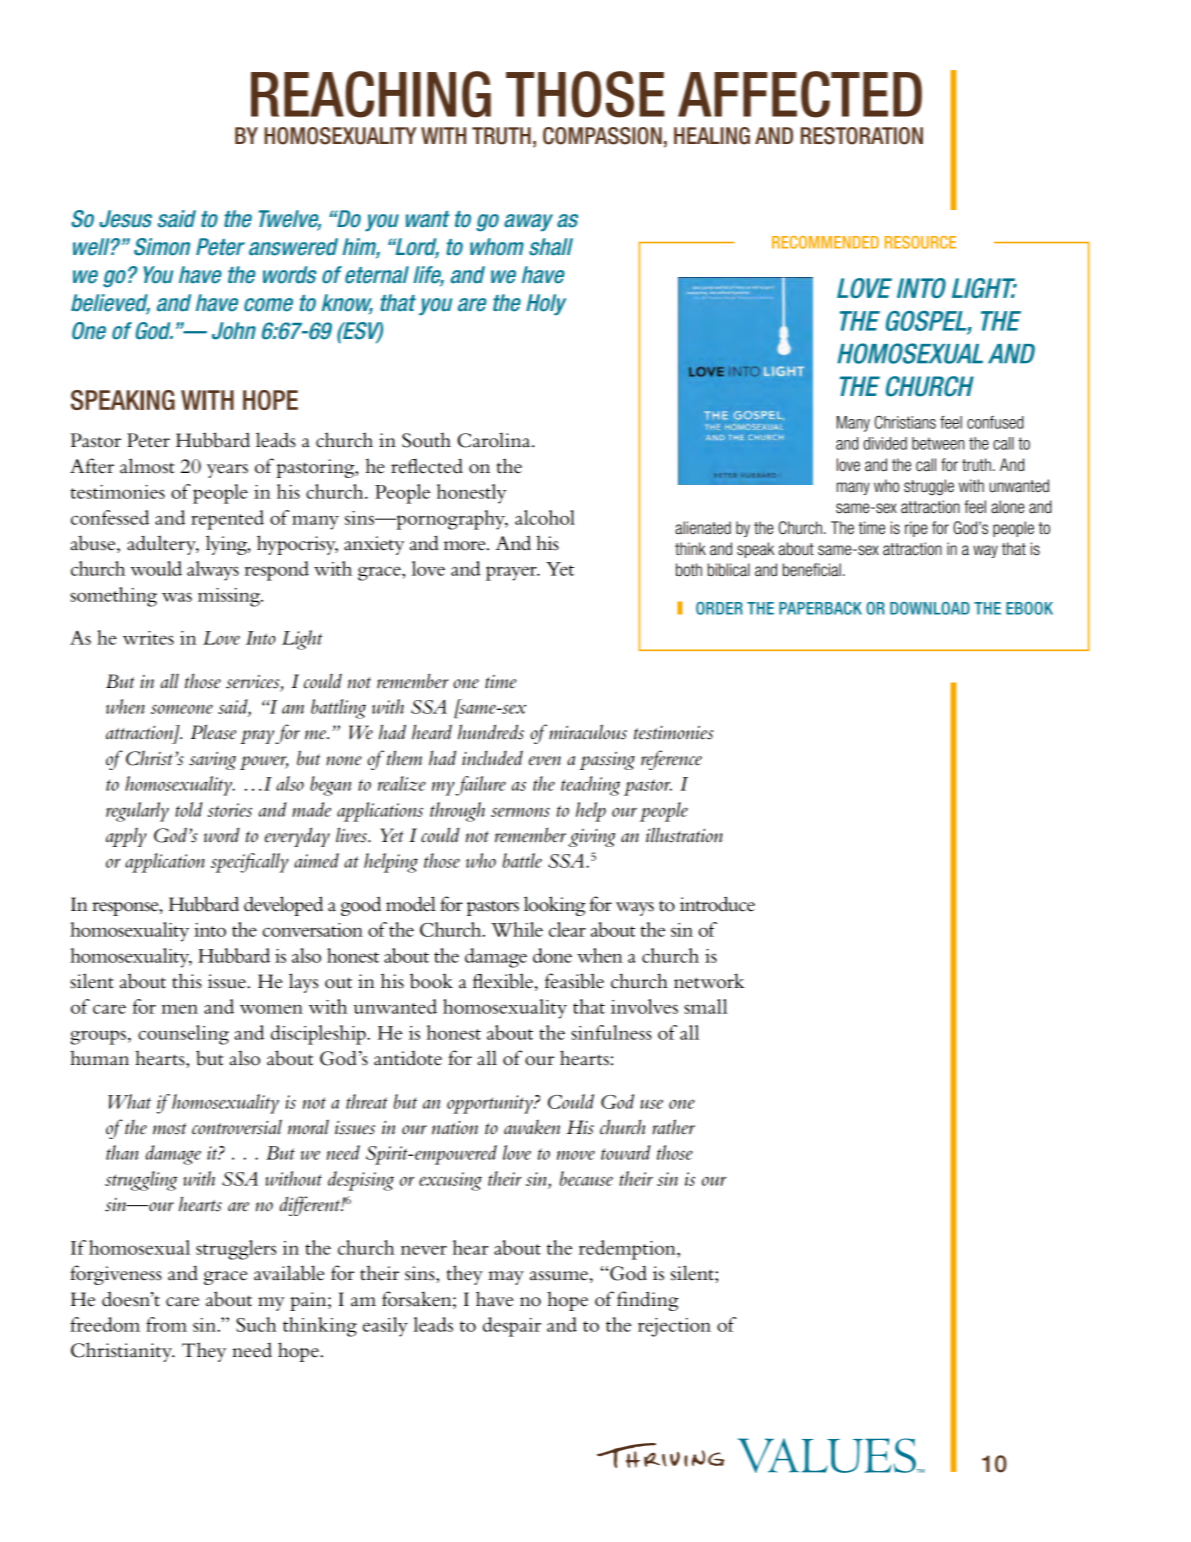 The width and height of the screenshot is (1191, 1542). I want to click on Jesus, so click(125, 219).
